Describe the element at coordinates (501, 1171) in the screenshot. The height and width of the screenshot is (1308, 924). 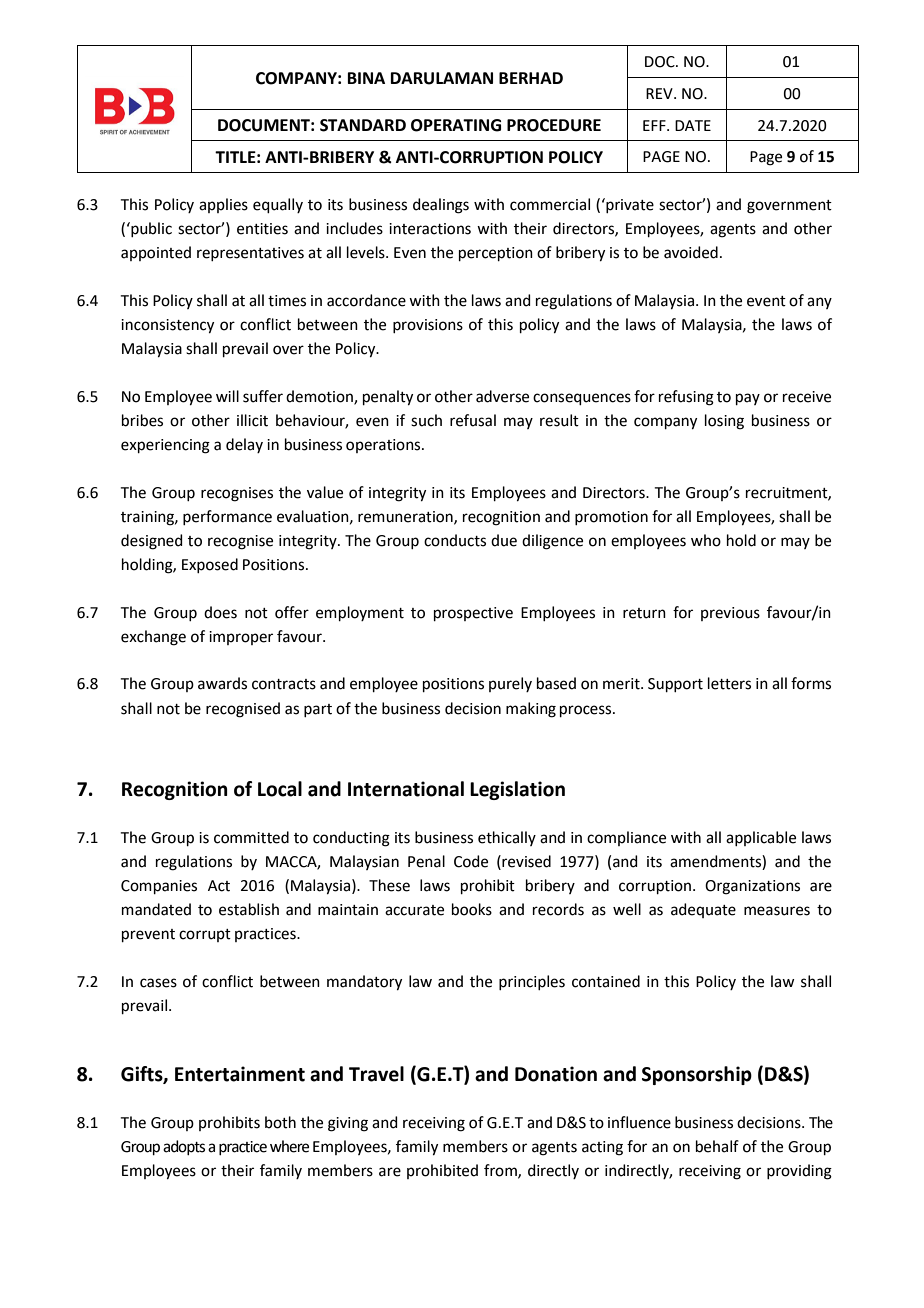
I see `from` at that location.
